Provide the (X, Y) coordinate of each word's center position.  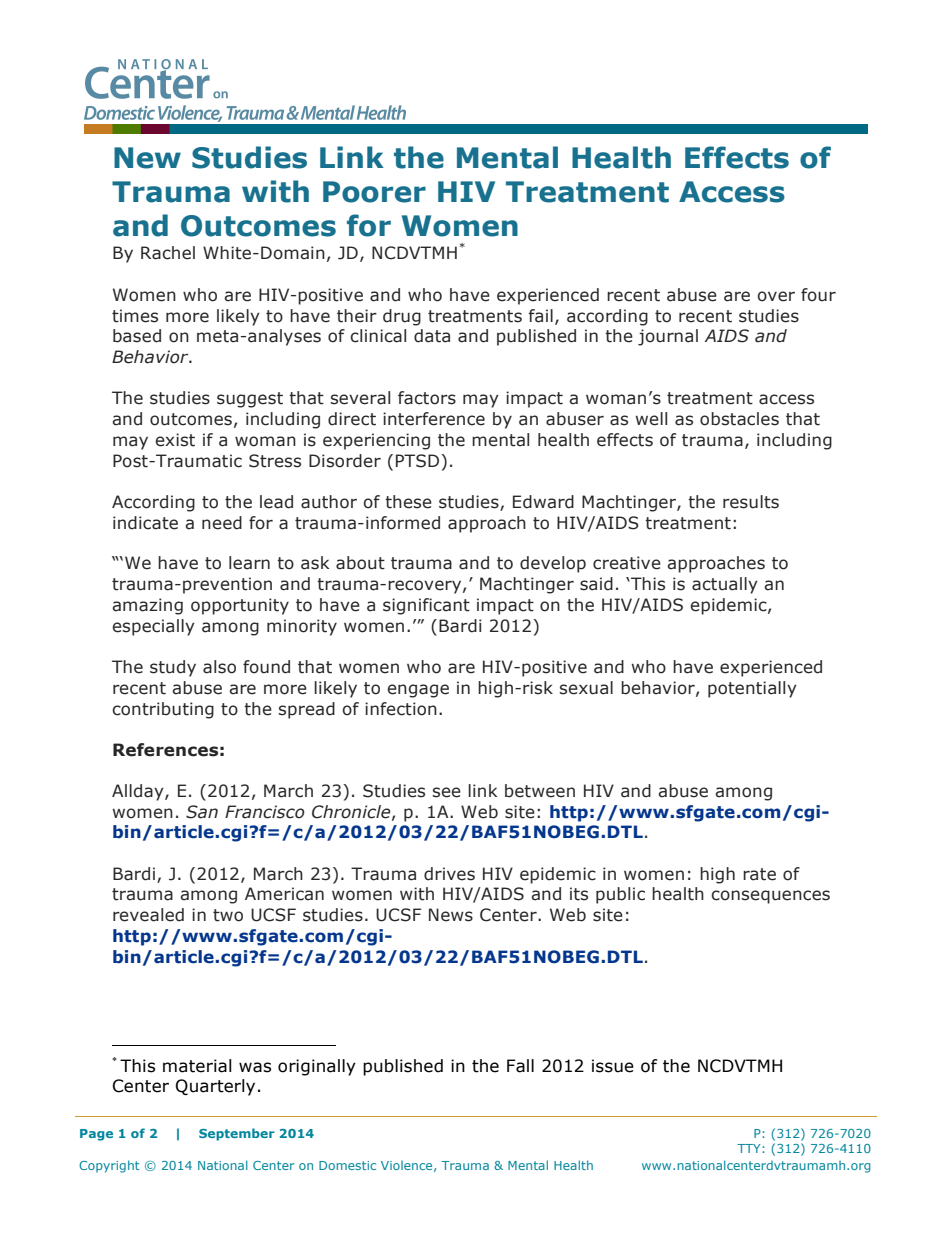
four (818, 295)
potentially (752, 689)
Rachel (168, 253)
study (173, 668)
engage (418, 691)
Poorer (374, 192)
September (237, 1134)
